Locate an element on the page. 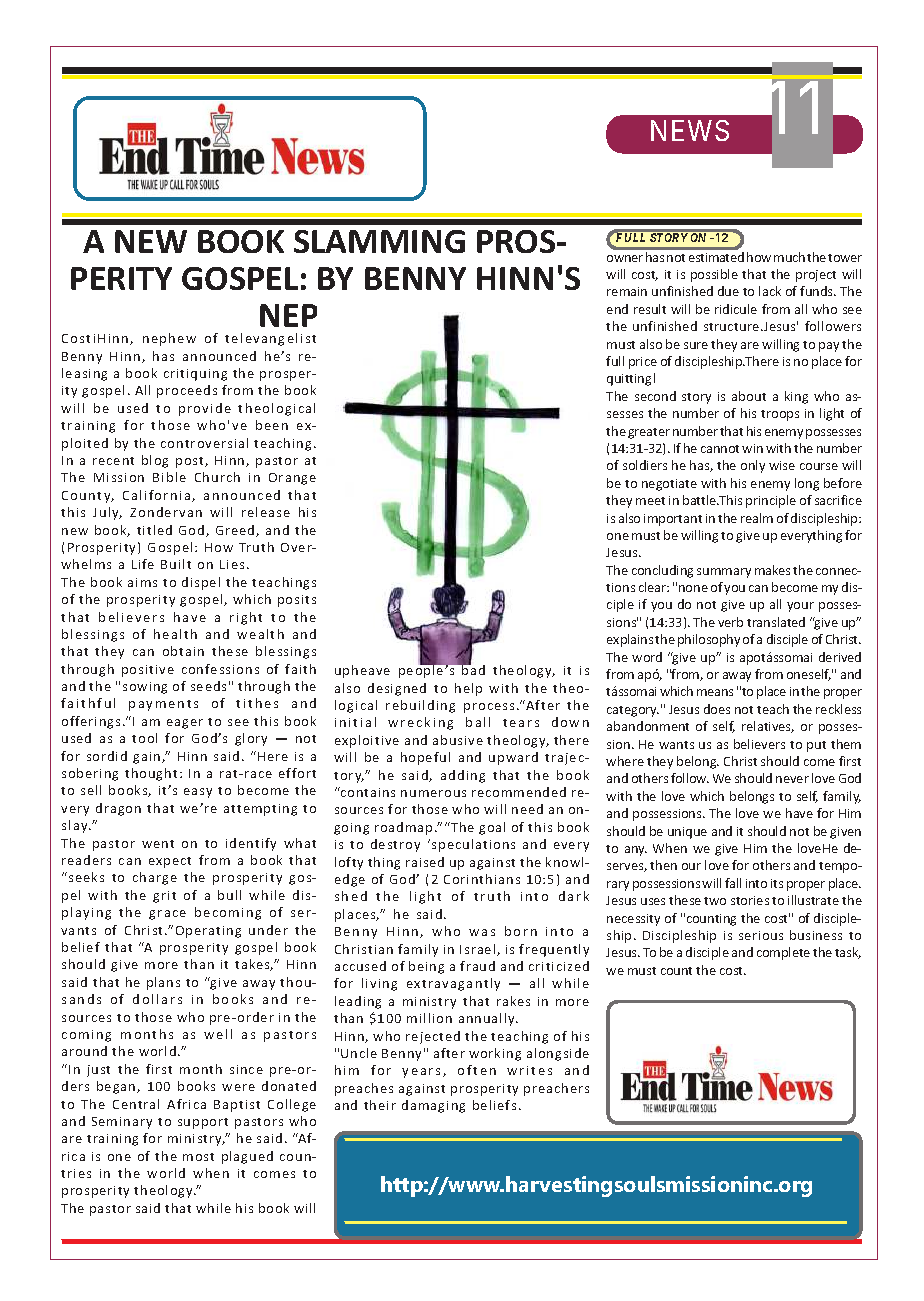 Image resolution: width=924 pixels, height=1301 pixels. obtain is located at coordinates (183, 651).
